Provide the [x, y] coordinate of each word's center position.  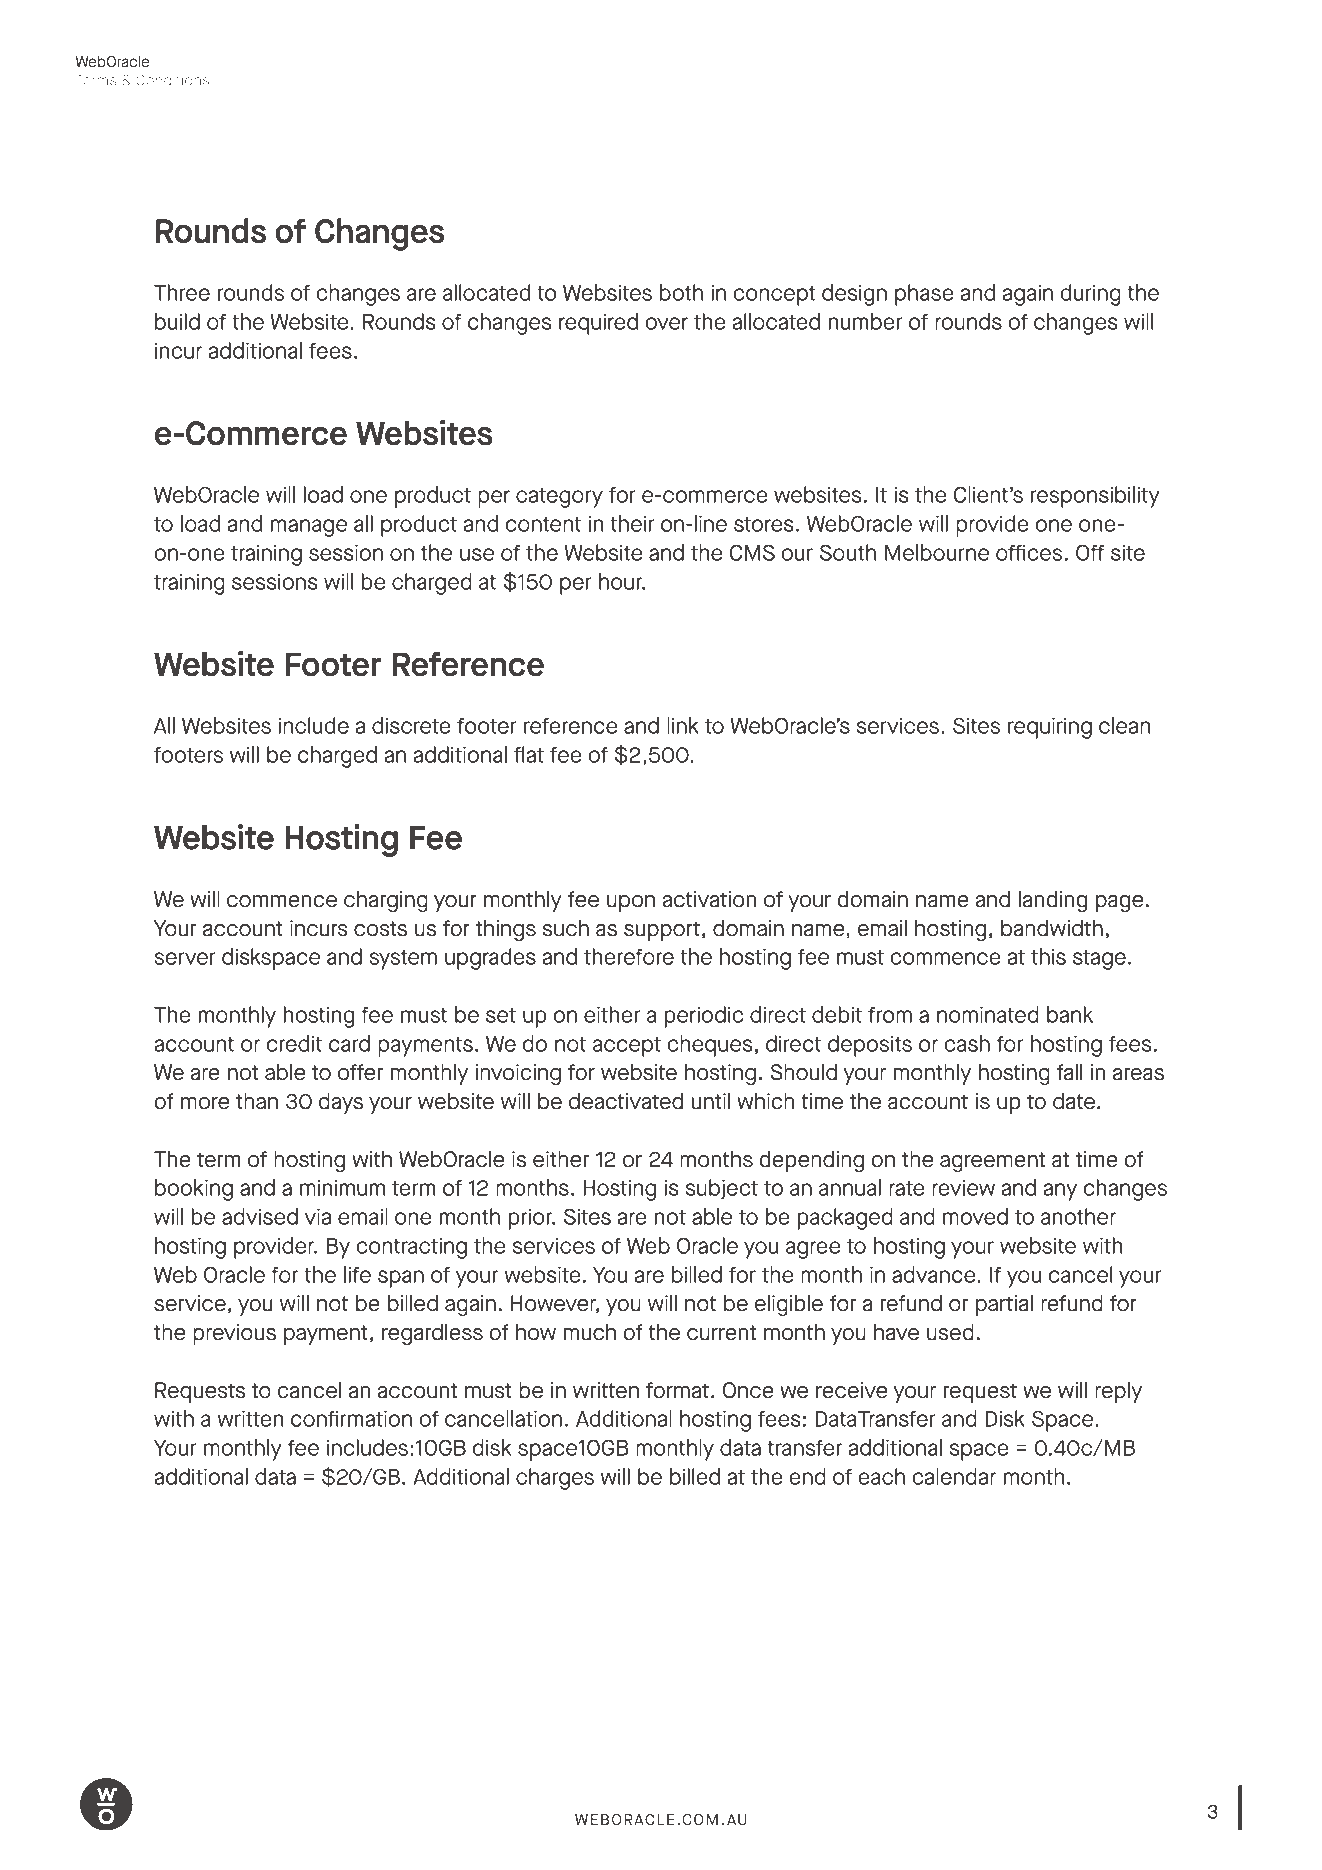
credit [294, 1043]
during [1090, 295]
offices [1029, 552]
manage [309, 528]
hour [622, 581]
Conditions [172, 80]
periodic [703, 1017]
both [681, 292]
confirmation [351, 1418]
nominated [988, 1014]
